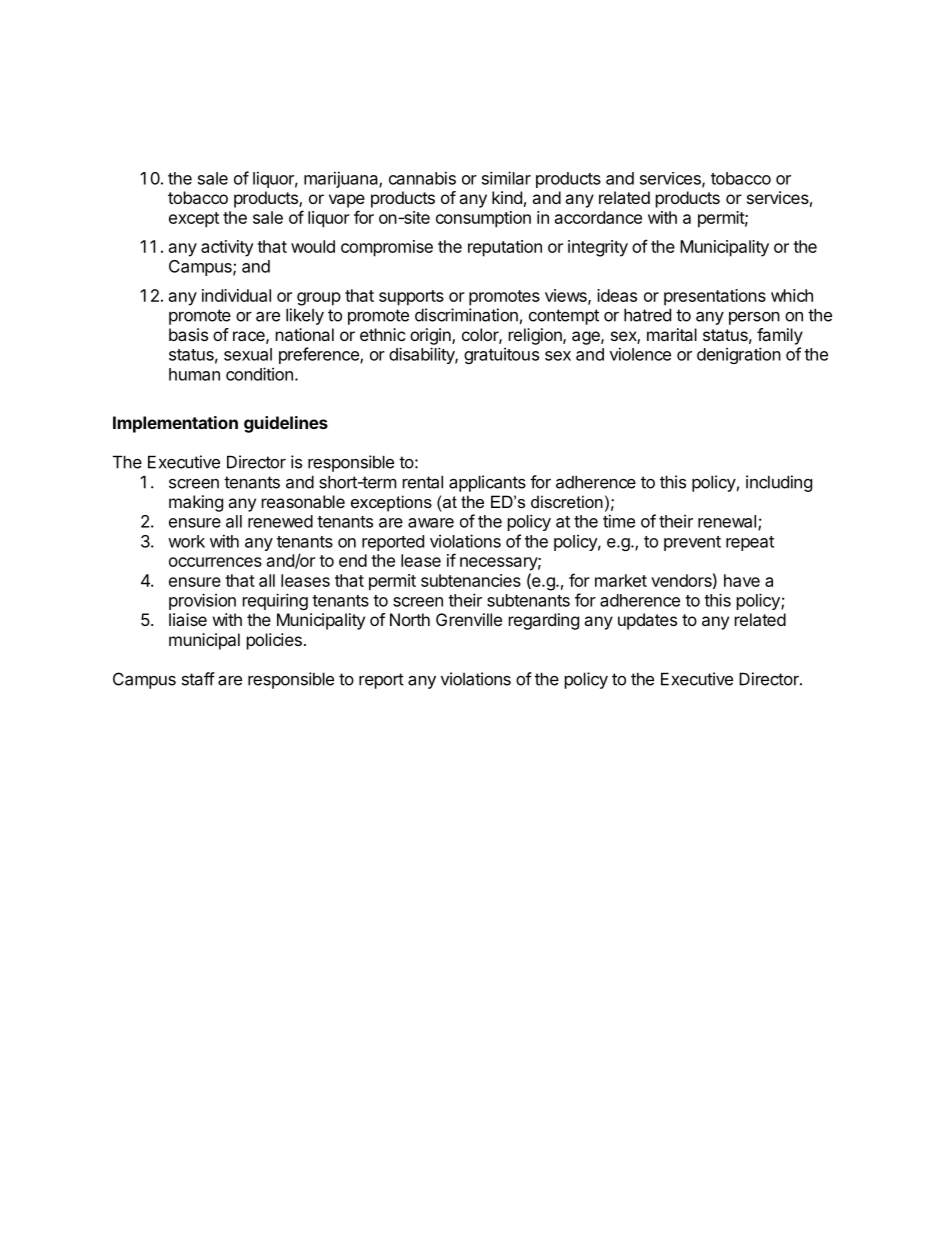 This screenshot has width=952, height=1233. Describe the element at coordinates (274, 641) in the screenshot. I see `policies` at that location.
